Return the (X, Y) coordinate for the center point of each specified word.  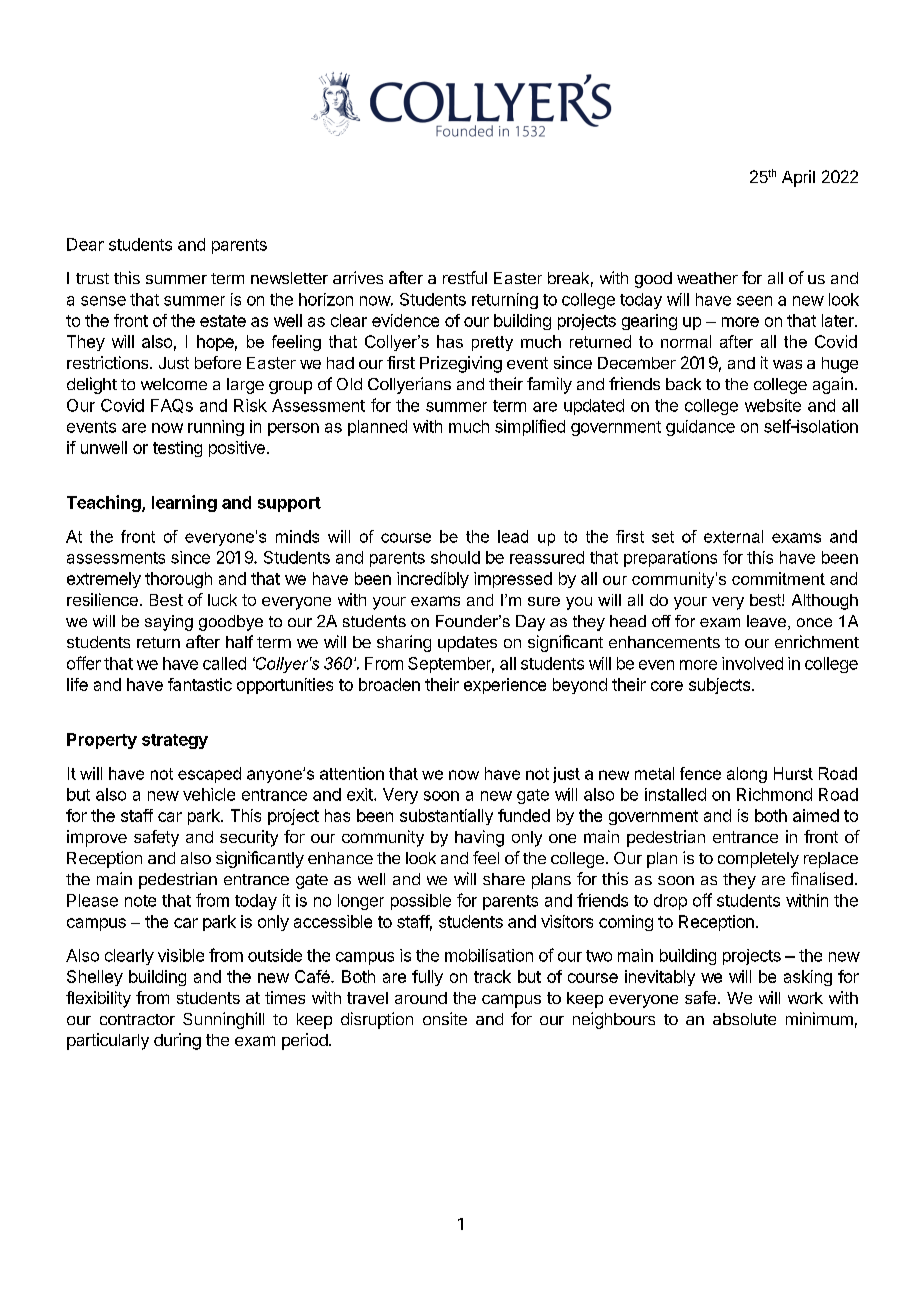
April (798, 178)
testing (177, 449)
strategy (175, 741)
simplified (530, 427)
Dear (85, 244)
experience (505, 686)
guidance (700, 428)
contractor (137, 1019)
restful (465, 277)
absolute (744, 1019)
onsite (445, 1018)
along (747, 775)
